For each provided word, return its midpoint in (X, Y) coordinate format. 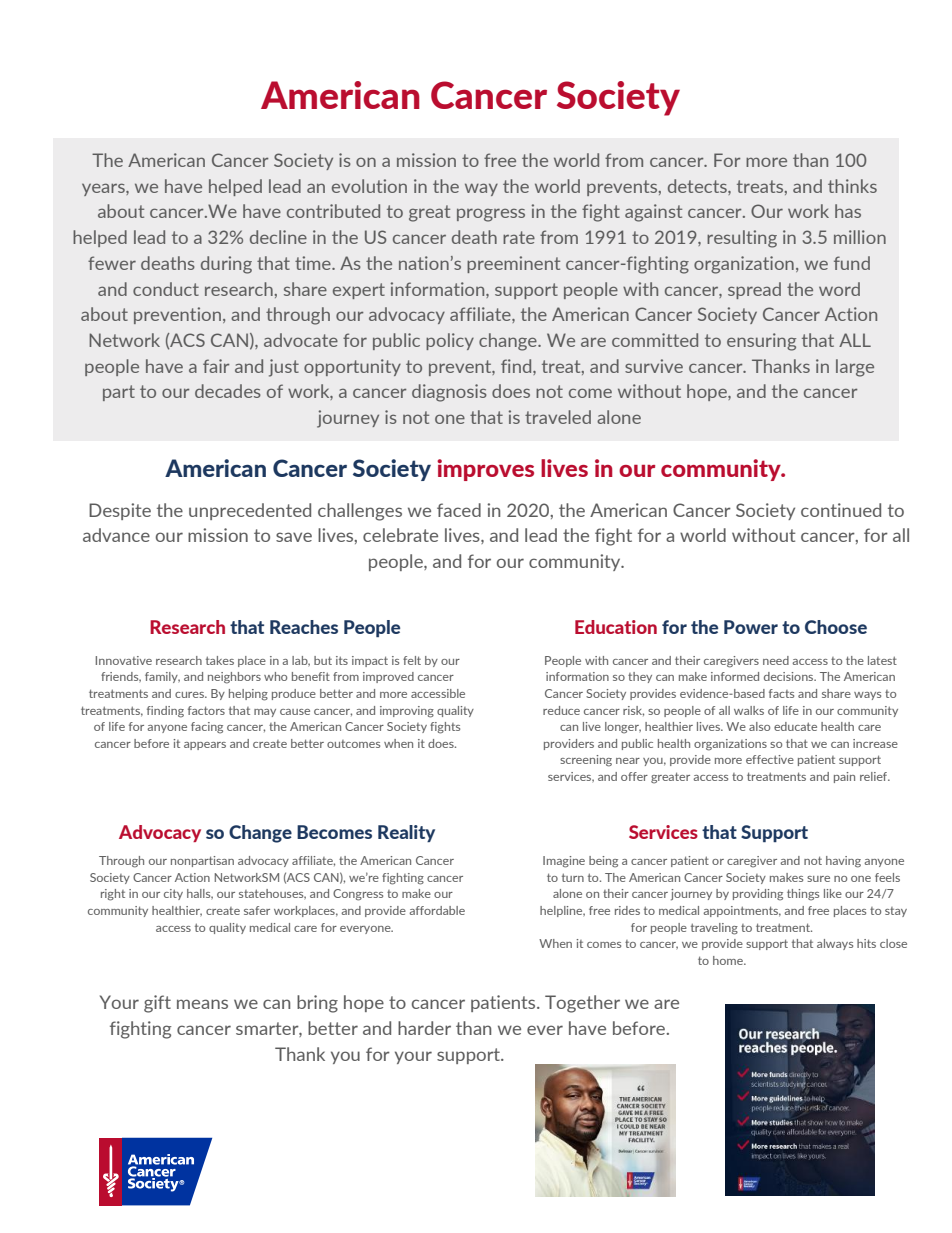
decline (278, 237)
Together (582, 1004)
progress (491, 215)
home (729, 960)
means (202, 1004)
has (848, 211)
